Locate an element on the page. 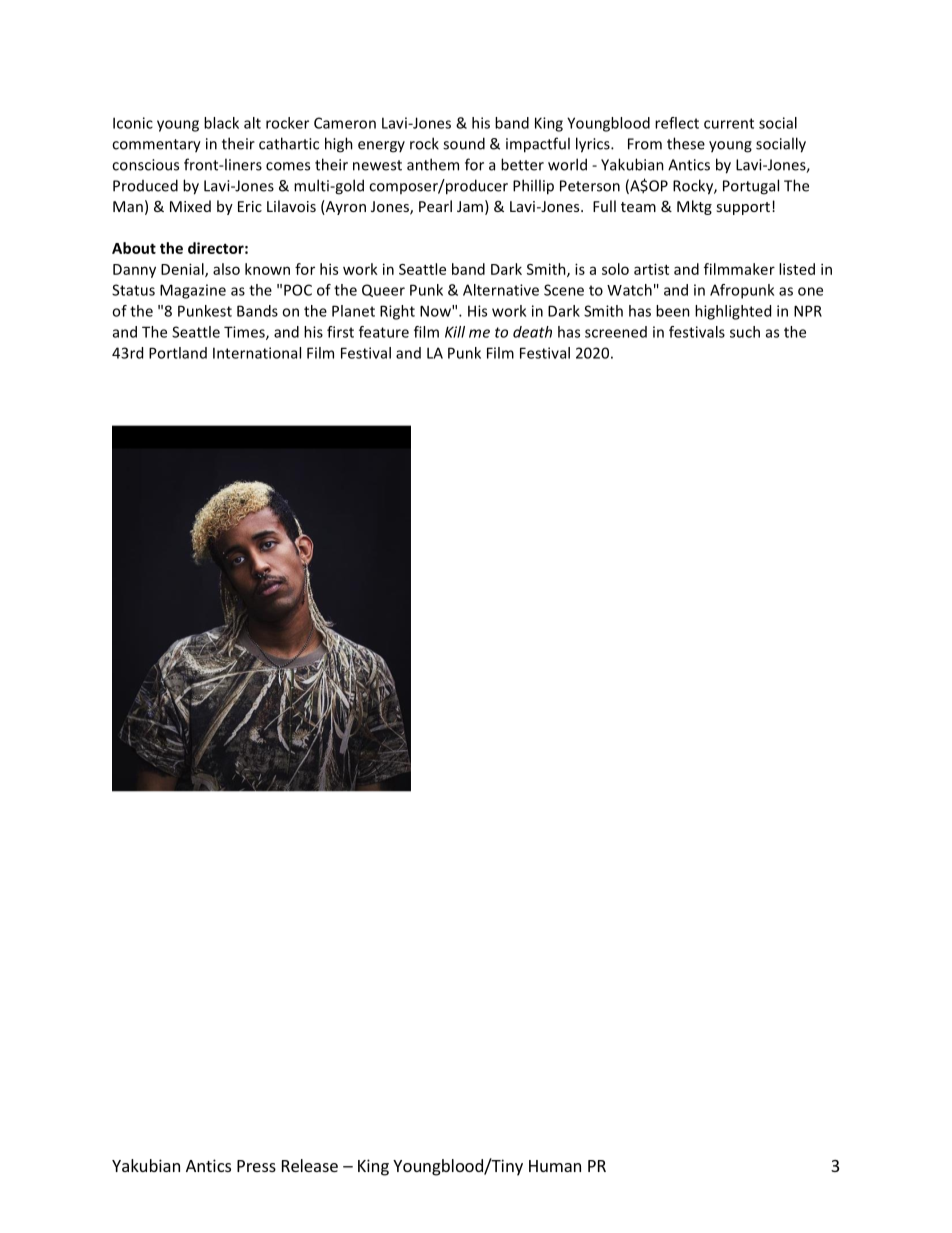 The width and height of the image is (952, 1233). been is located at coordinates (673, 311).
